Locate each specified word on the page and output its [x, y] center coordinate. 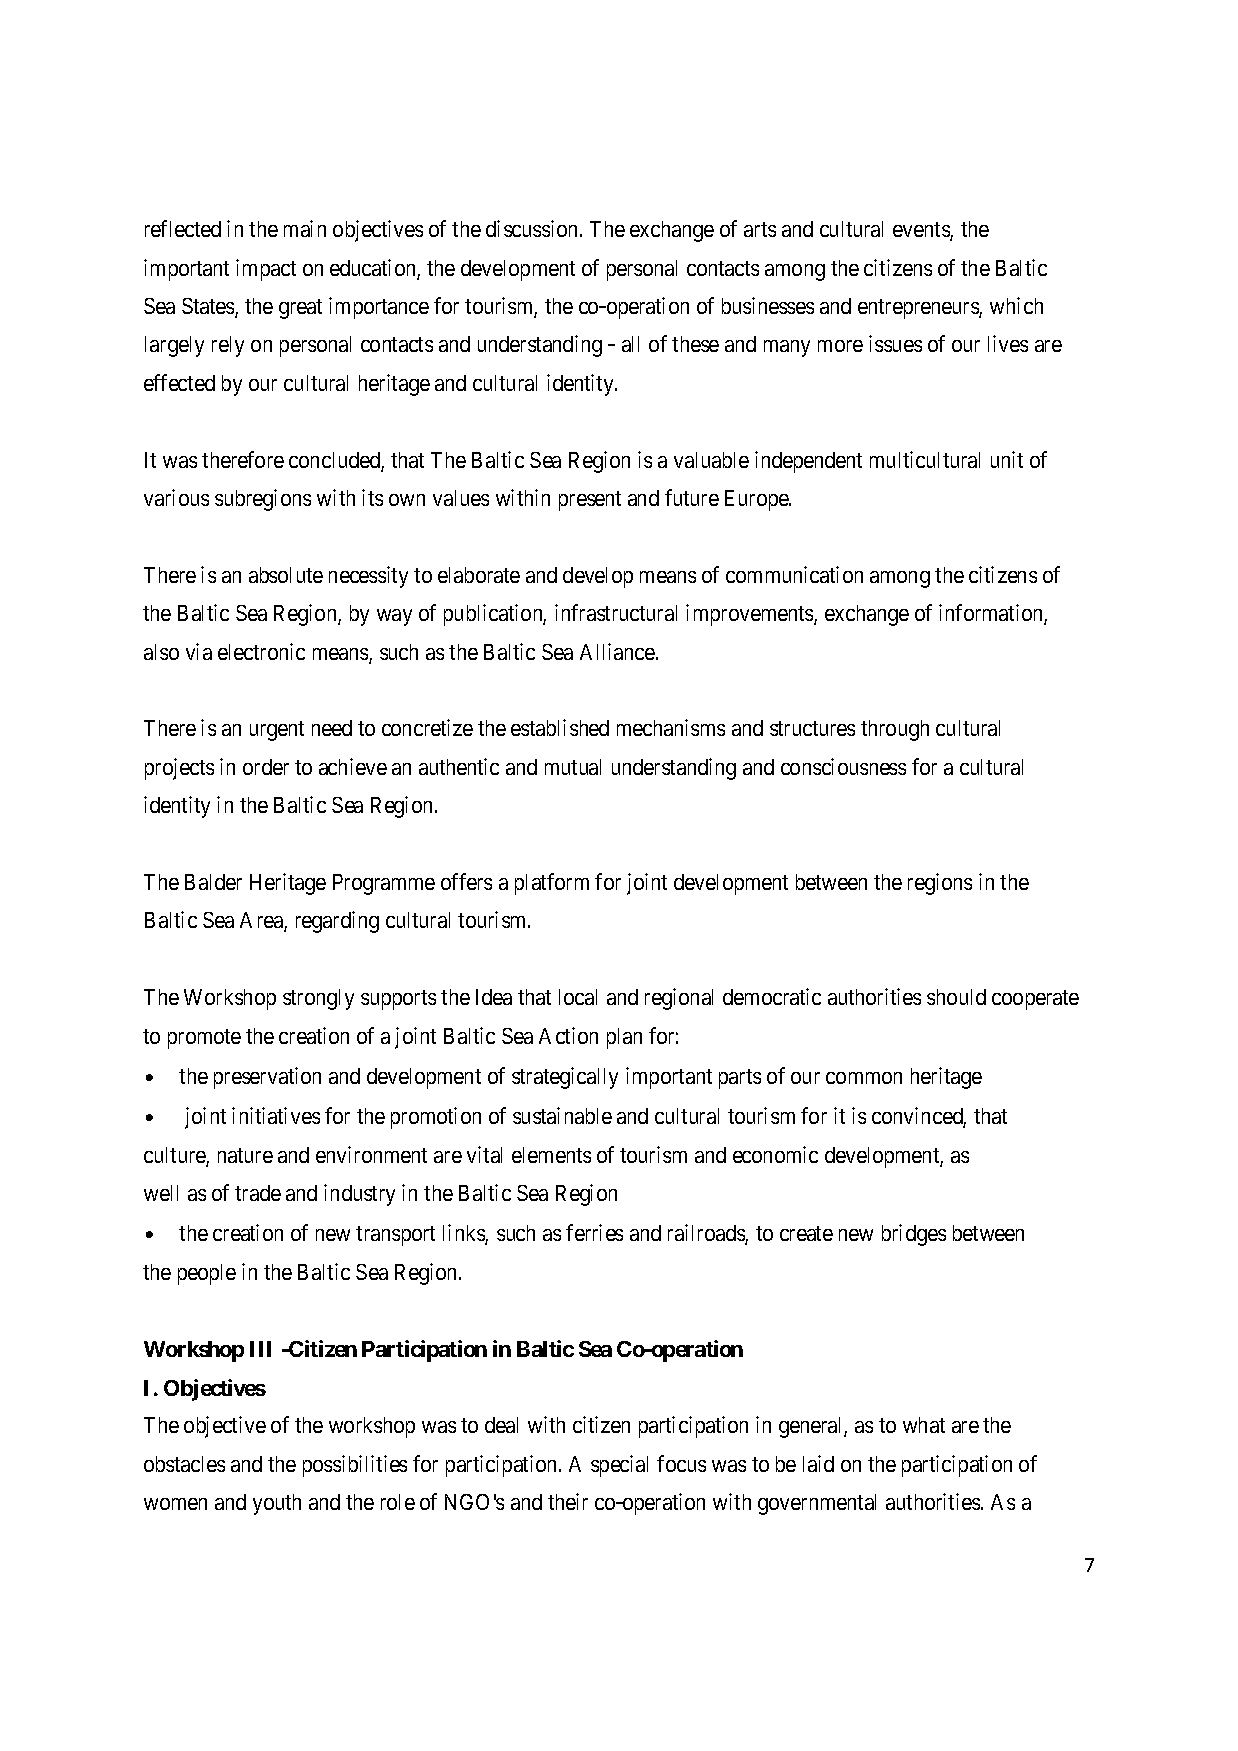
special [619, 1466]
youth [277, 1504]
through [895, 730]
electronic [261, 651]
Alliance [618, 651]
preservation [267, 1078]
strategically [565, 1078]
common [864, 1078]
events [922, 231]
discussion [533, 228]
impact [266, 270]
